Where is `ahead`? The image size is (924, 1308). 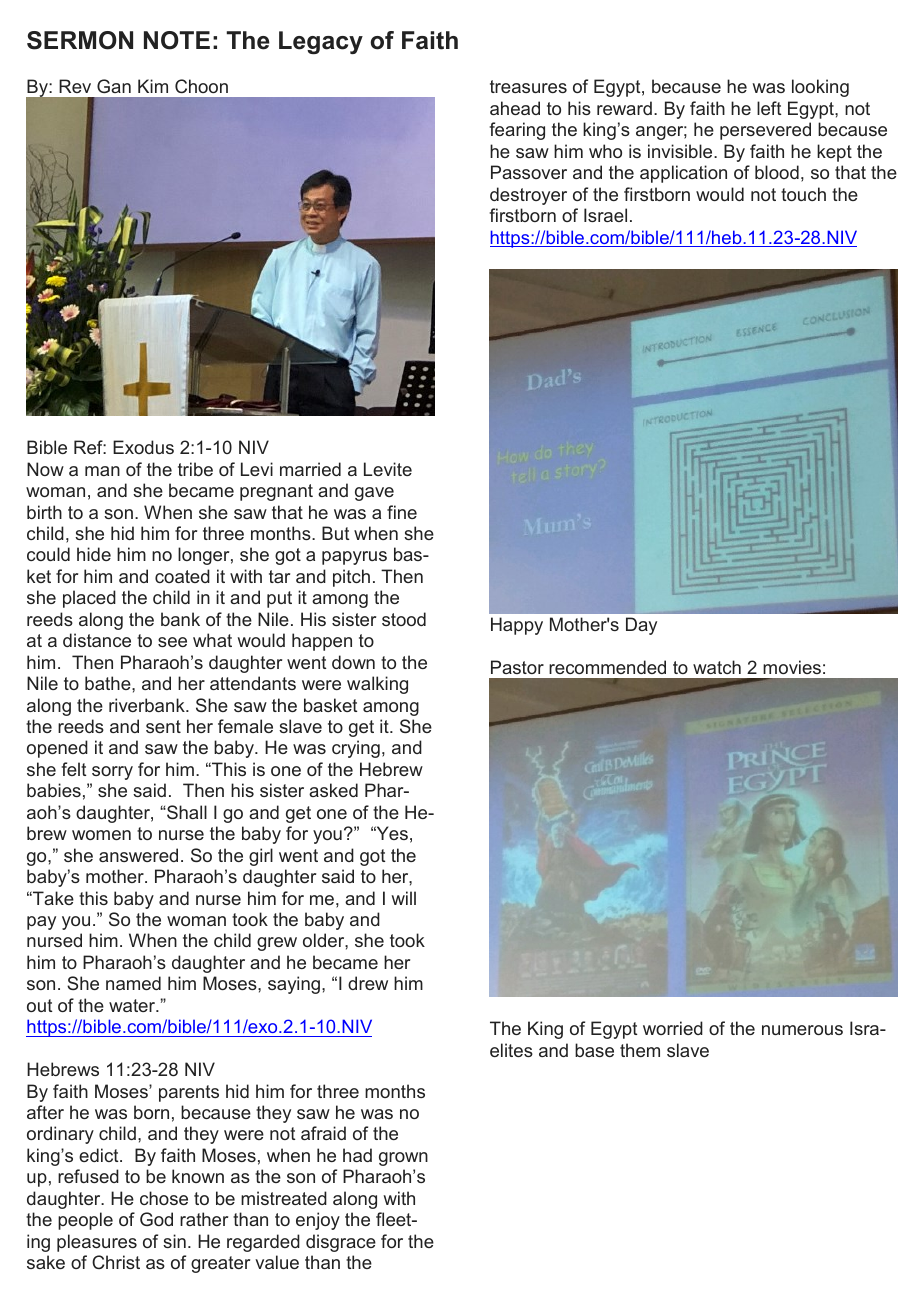 ahead is located at coordinates (515, 108).
